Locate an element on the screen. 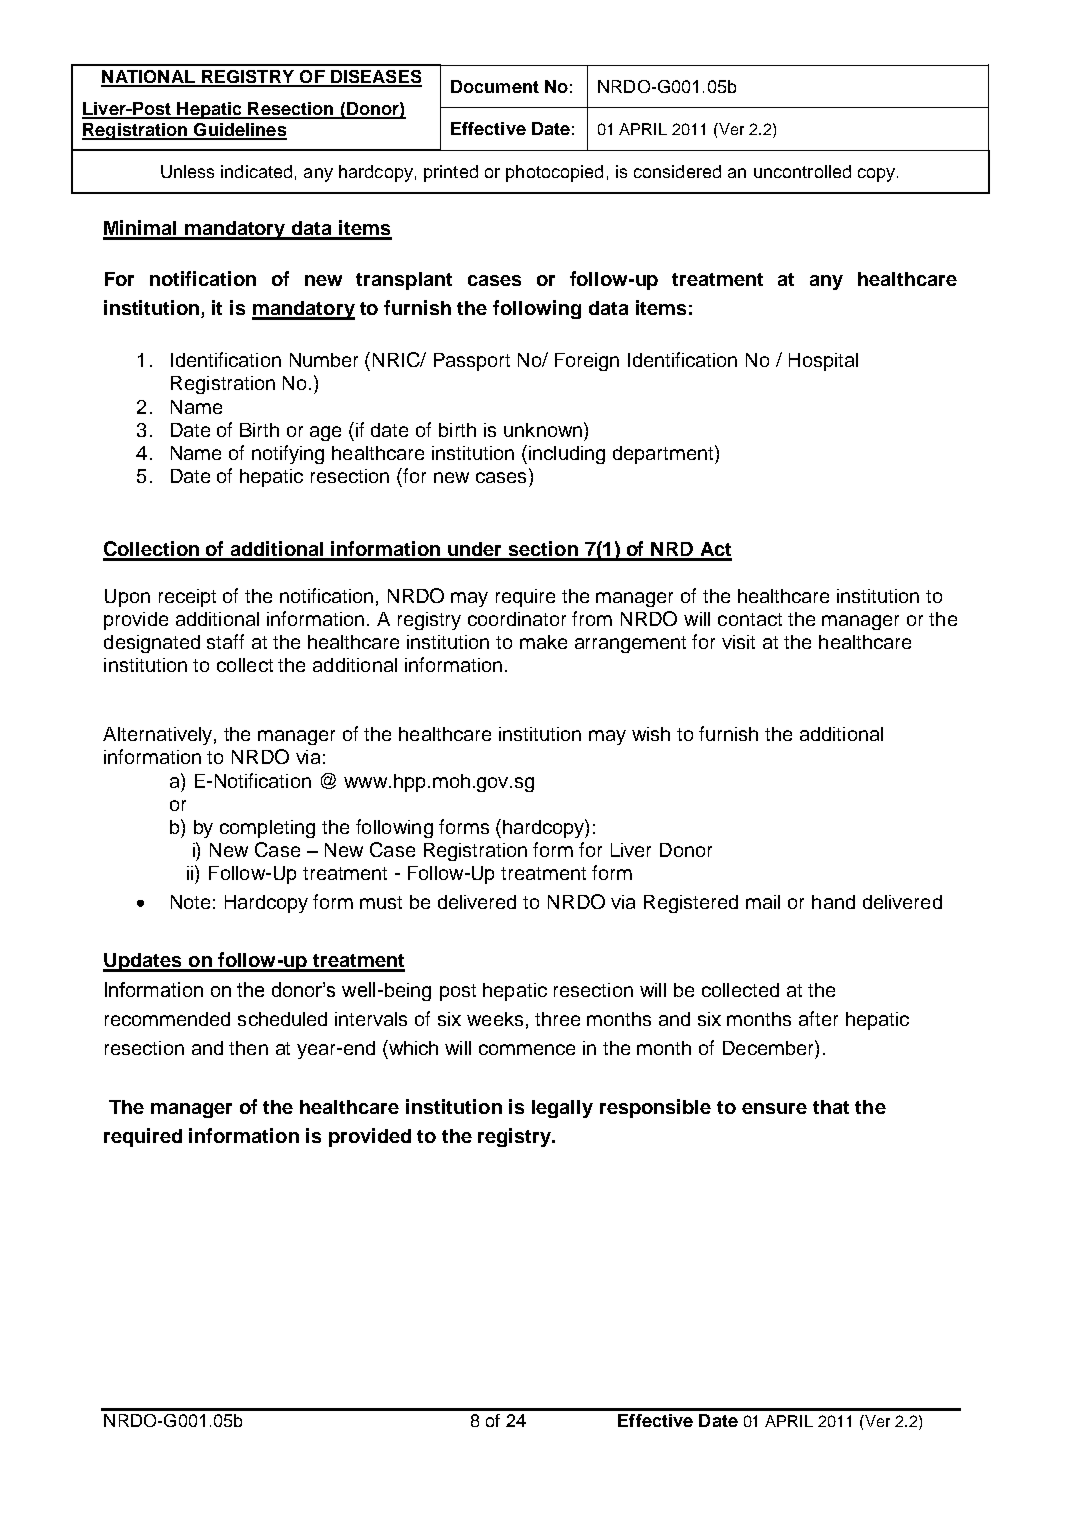 Image resolution: width=1087 pixels, height=1538 pixels. Hospital is located at coordinates (823, 362).
